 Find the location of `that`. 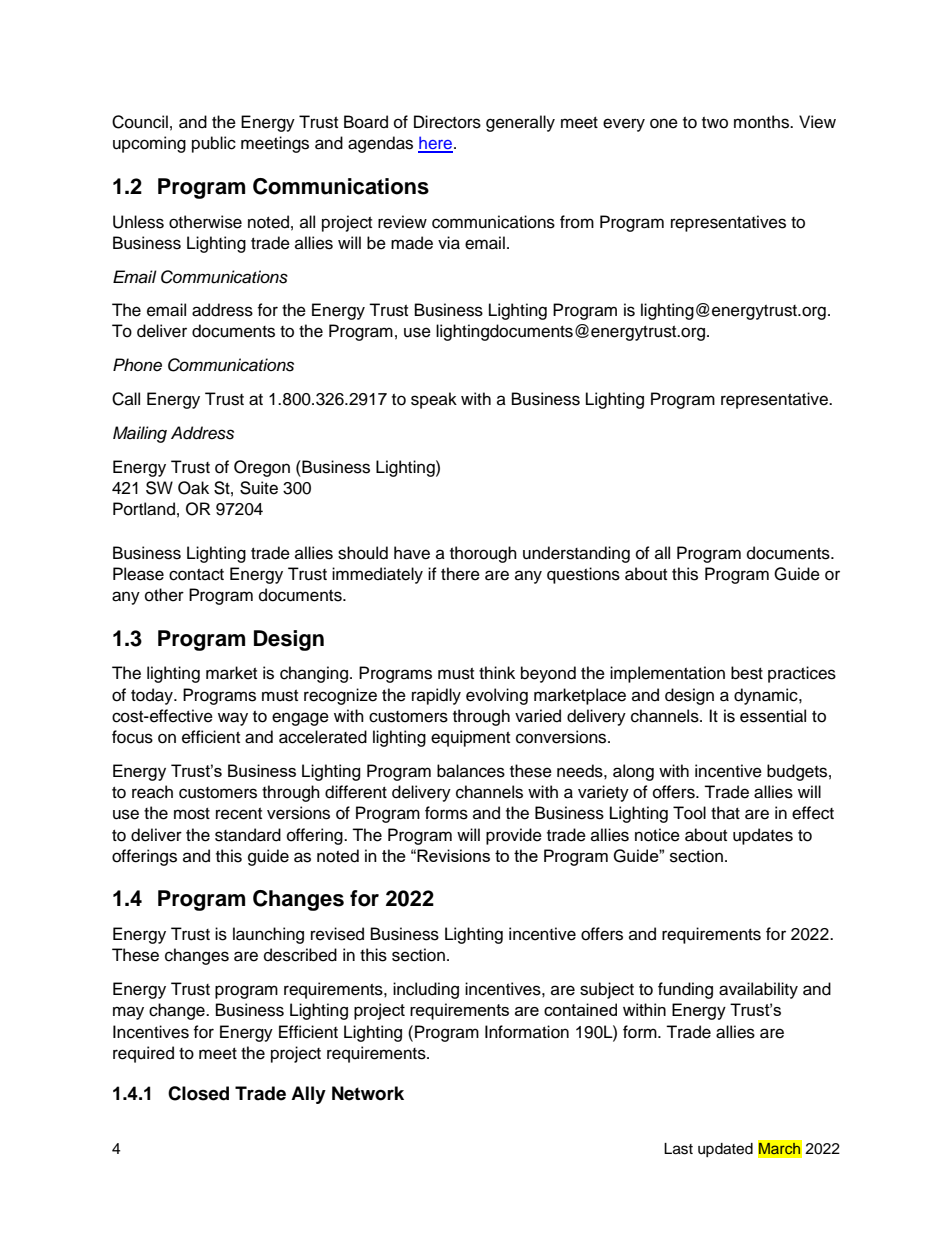

that is located at coordinates (725, 813).
